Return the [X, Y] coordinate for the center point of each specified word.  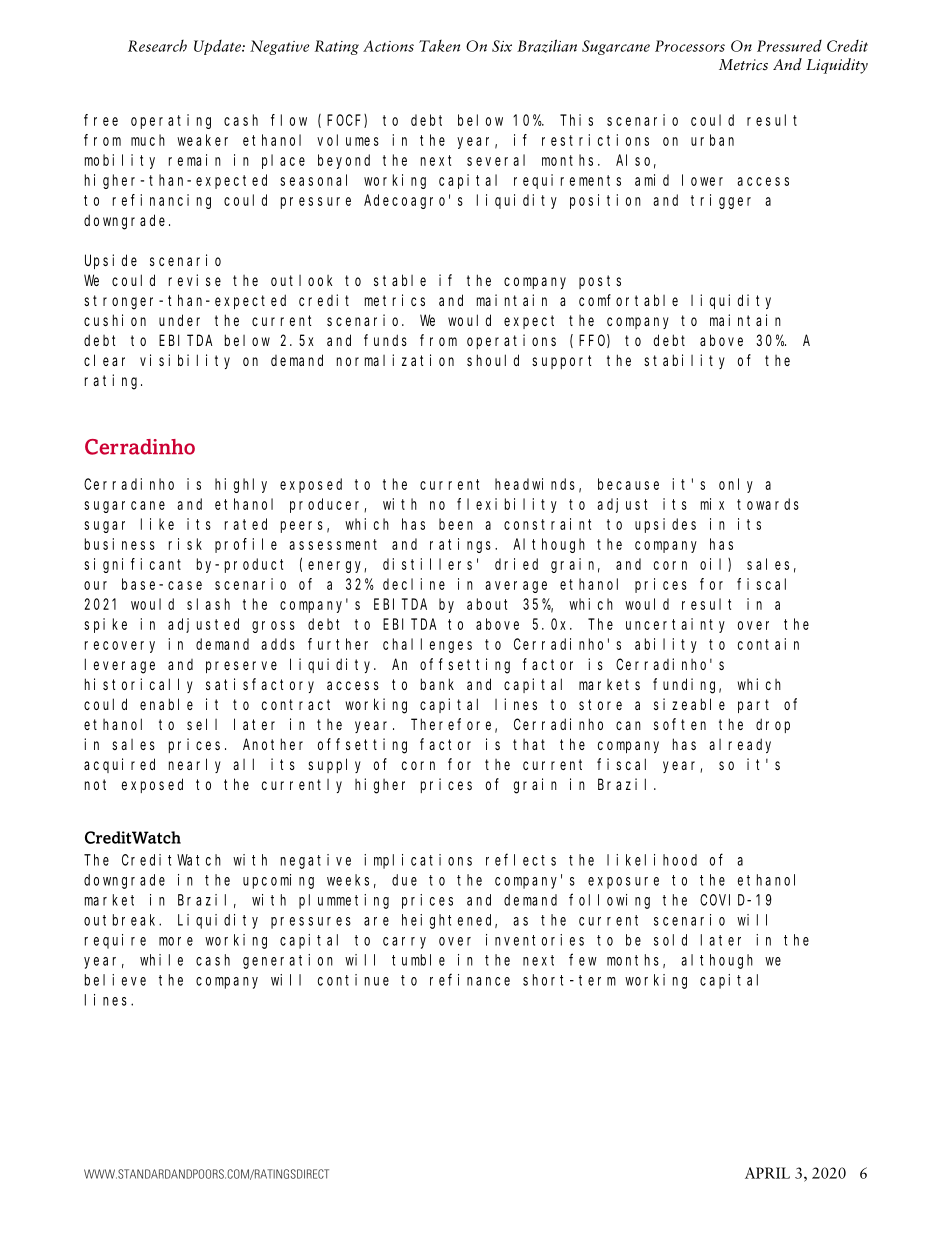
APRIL [767, 1173]
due [404, 880]
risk [185, 544]
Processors [690, 46]
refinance [470, 979]
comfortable [628, 300]
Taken [439, 46]
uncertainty [675, 625]
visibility [185, 361]
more [176, 941]
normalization [395, 360]
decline [414, 584]
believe [115, 980]
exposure [623, 883]
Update [218, 47]
